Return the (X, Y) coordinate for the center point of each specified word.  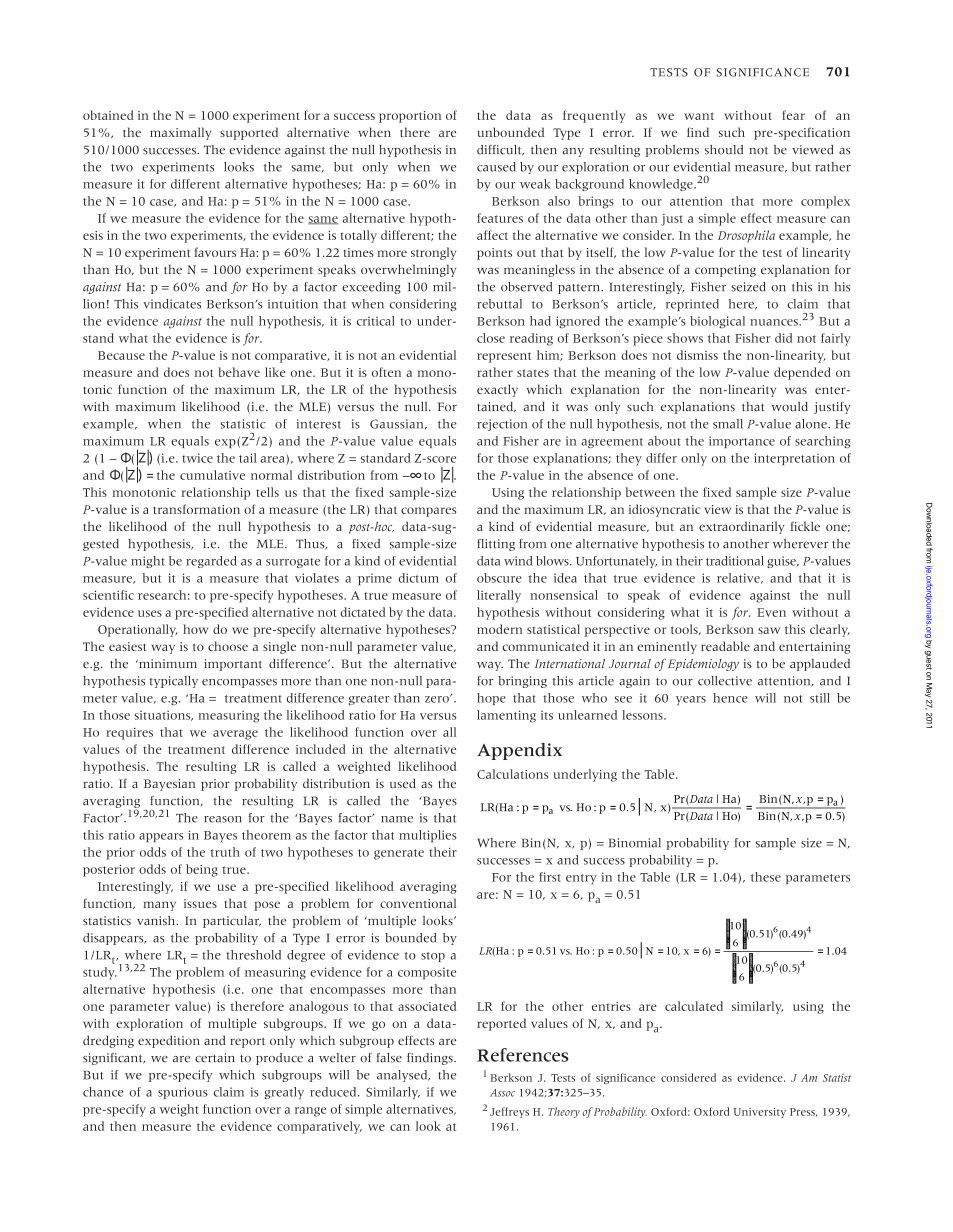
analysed (403, 1076)
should (724, 150)
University (759, 1113)
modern (499, 629)
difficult (500, 150)
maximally (180, 133)
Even (771, 612)
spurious (183, 1093)
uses (150, 613)
